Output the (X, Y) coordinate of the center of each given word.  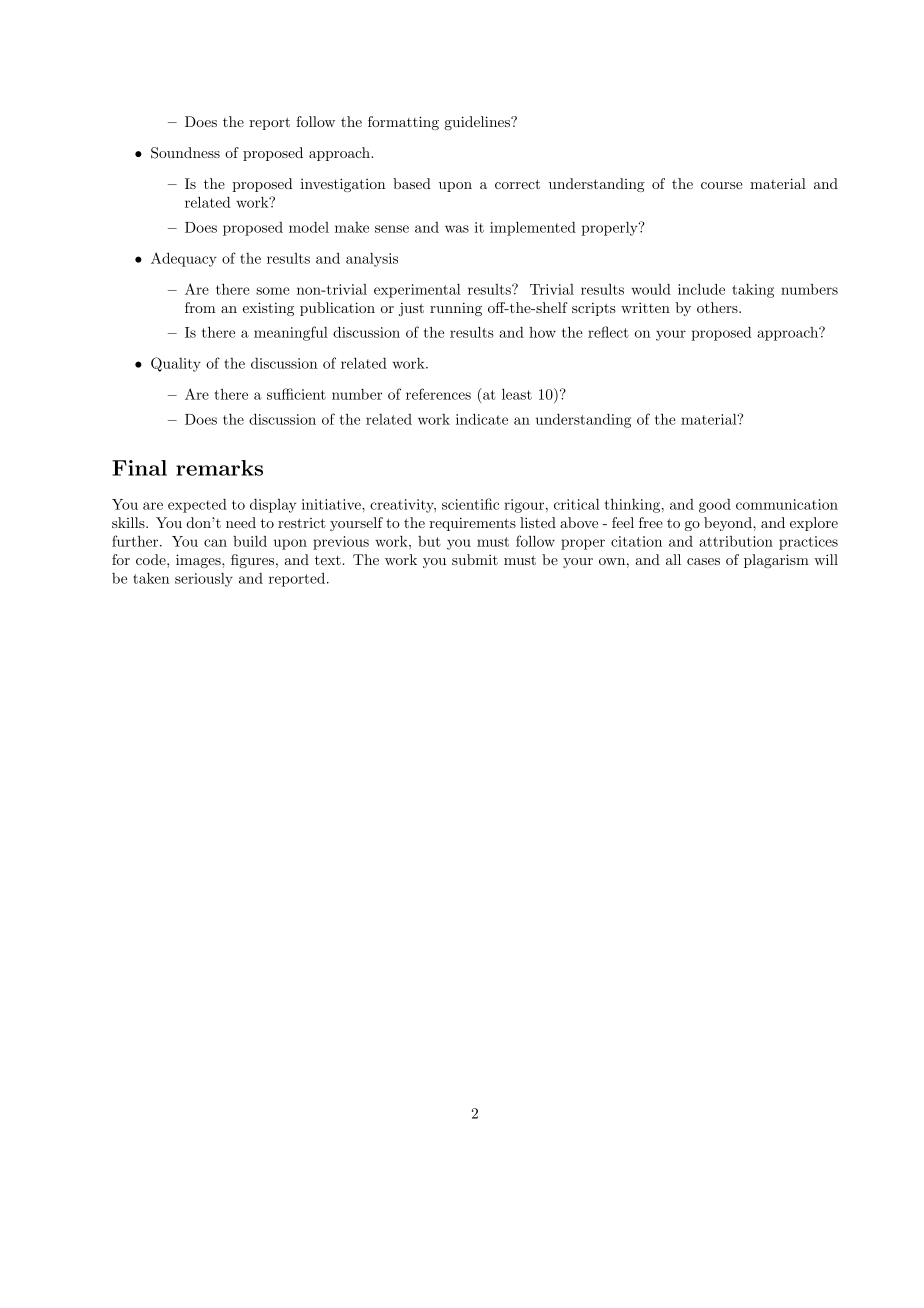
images (199, 561)
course (722, 185)
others (717, 307)
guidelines (478, 123)
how (542, 332)
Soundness (185, 153)
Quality (176, 364)
